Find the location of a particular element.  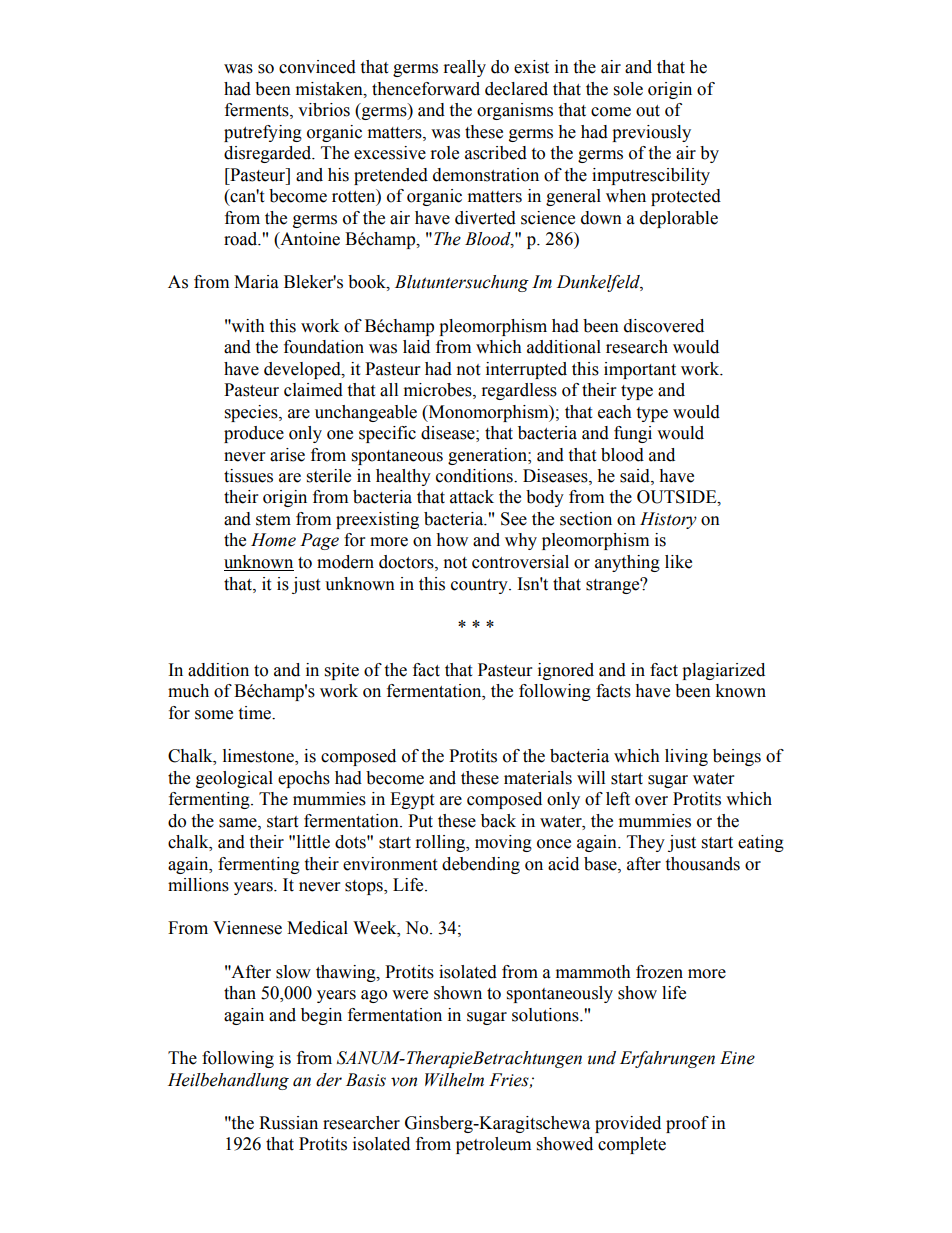

back is located at coordinates (498, 821).
